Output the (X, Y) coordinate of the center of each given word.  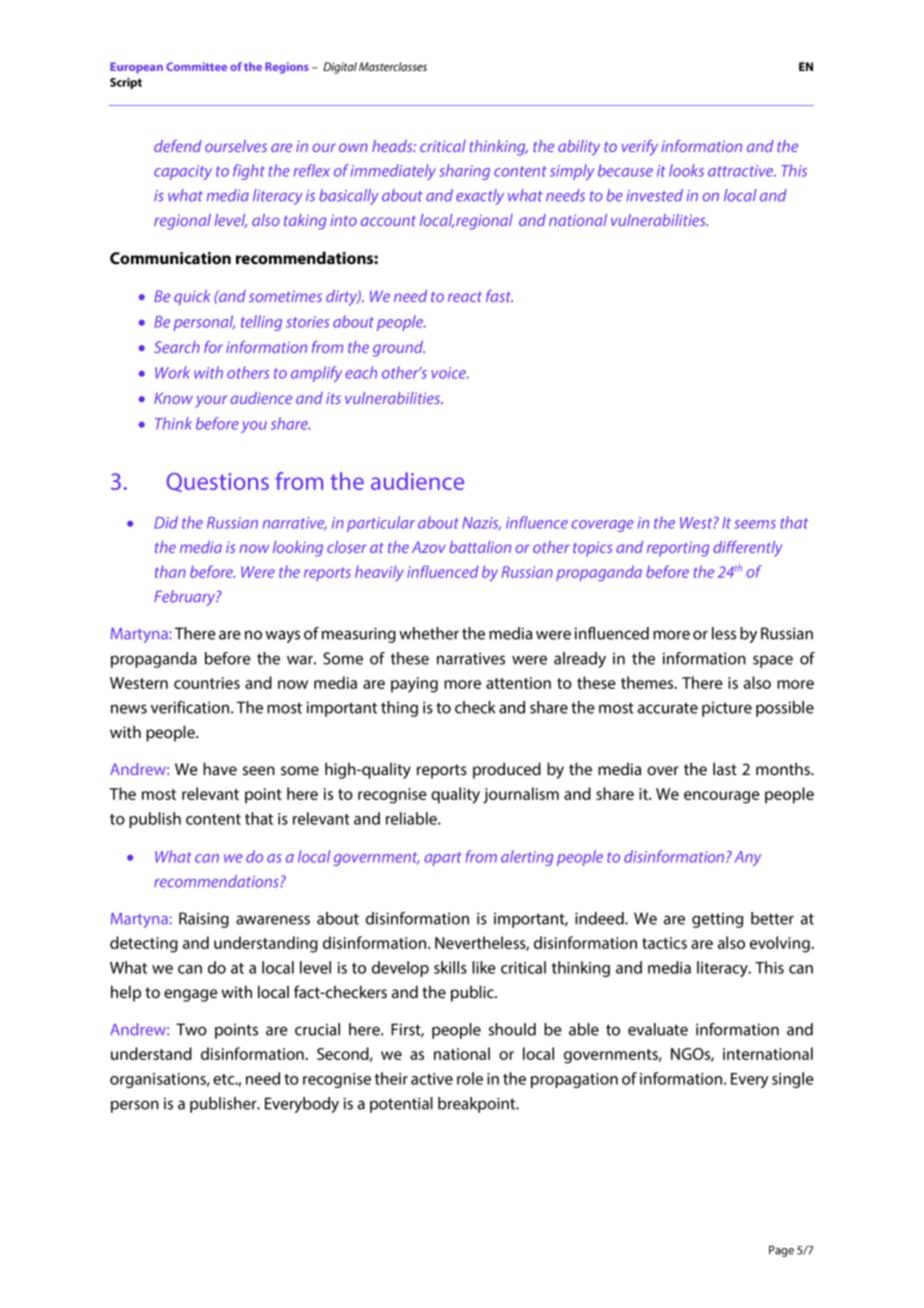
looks (686, 170)
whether (429, 633)
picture (727, 709)
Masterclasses (393, 66)
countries (207, 683)
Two (191, 1029)
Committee (196, 66)
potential (401, 1105)
